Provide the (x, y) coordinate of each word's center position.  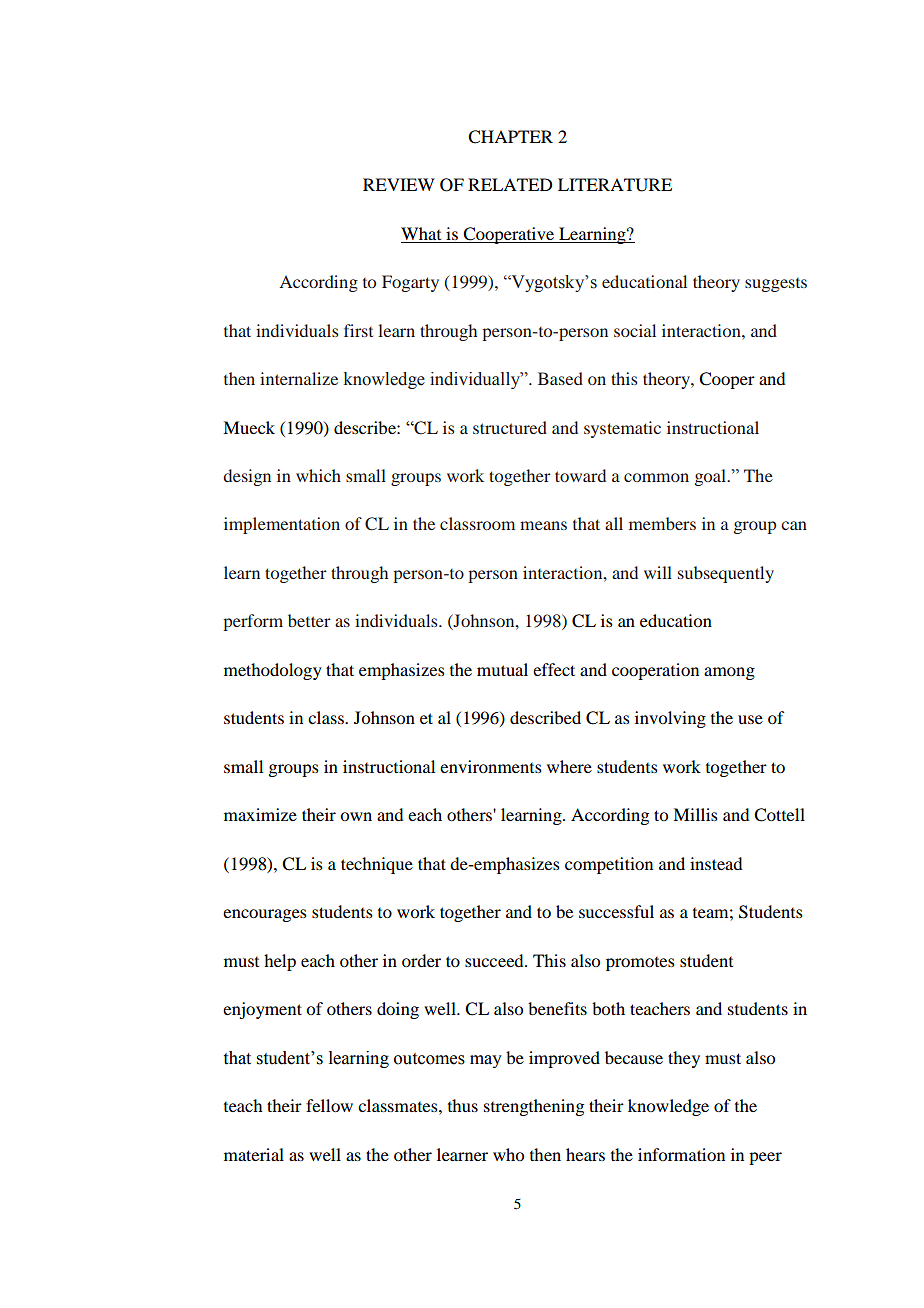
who (508, 1154)
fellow (329, 1105)
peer (765, 1158)
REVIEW (399, 184)
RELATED (510, 184)
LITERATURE (615, 185)
